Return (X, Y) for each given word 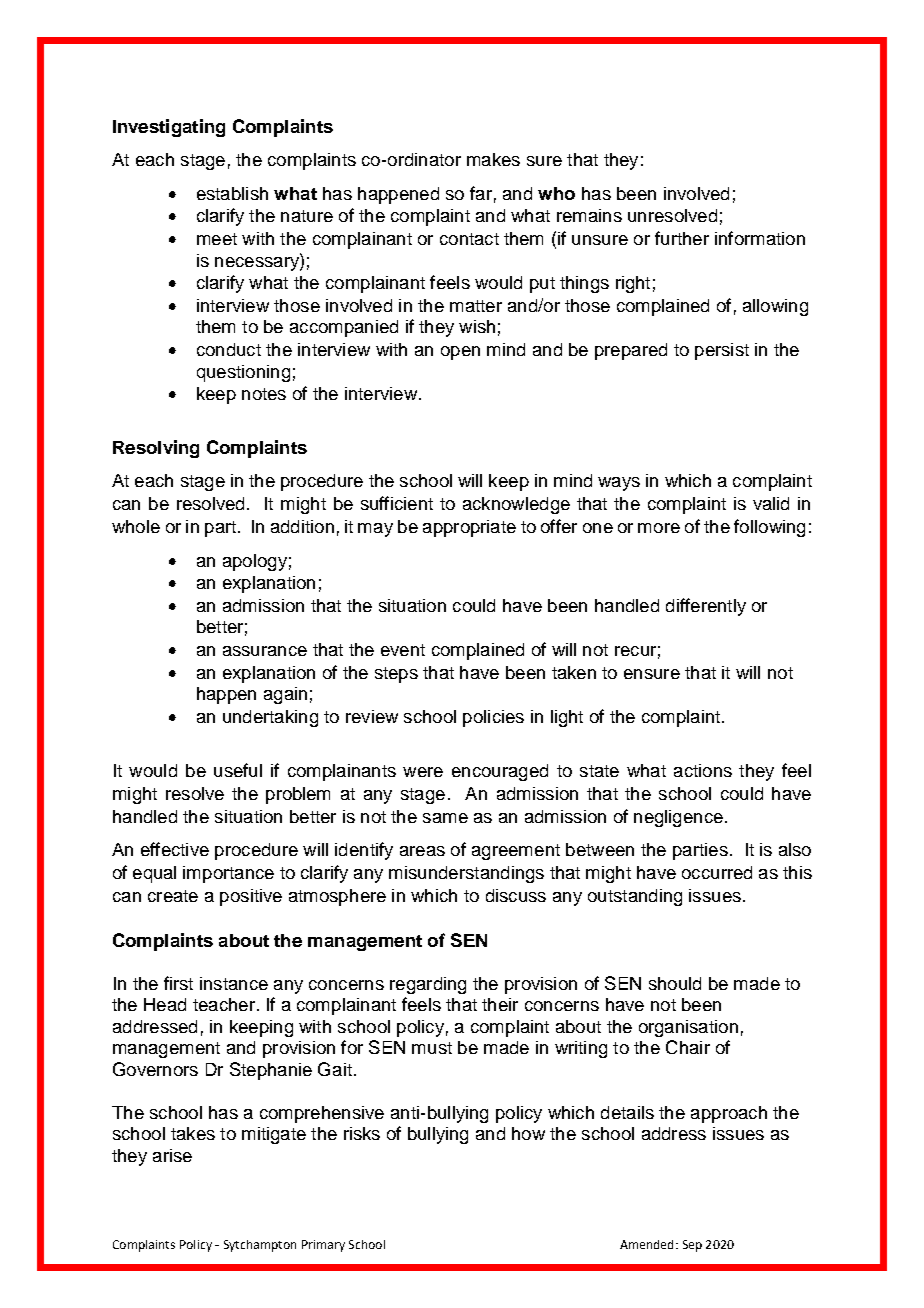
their (500, 1004)
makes (493, 159)
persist (722, 351)
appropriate (469, 528)
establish (232, 193)
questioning (243, 373)
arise (172, 1155)
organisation (688, 1028)
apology (255, 562)
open (460, 353)
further (682, 238)
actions (703, 770)
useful (238, 770)
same (445, 818)
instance (234, 983)
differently (706, 607)
